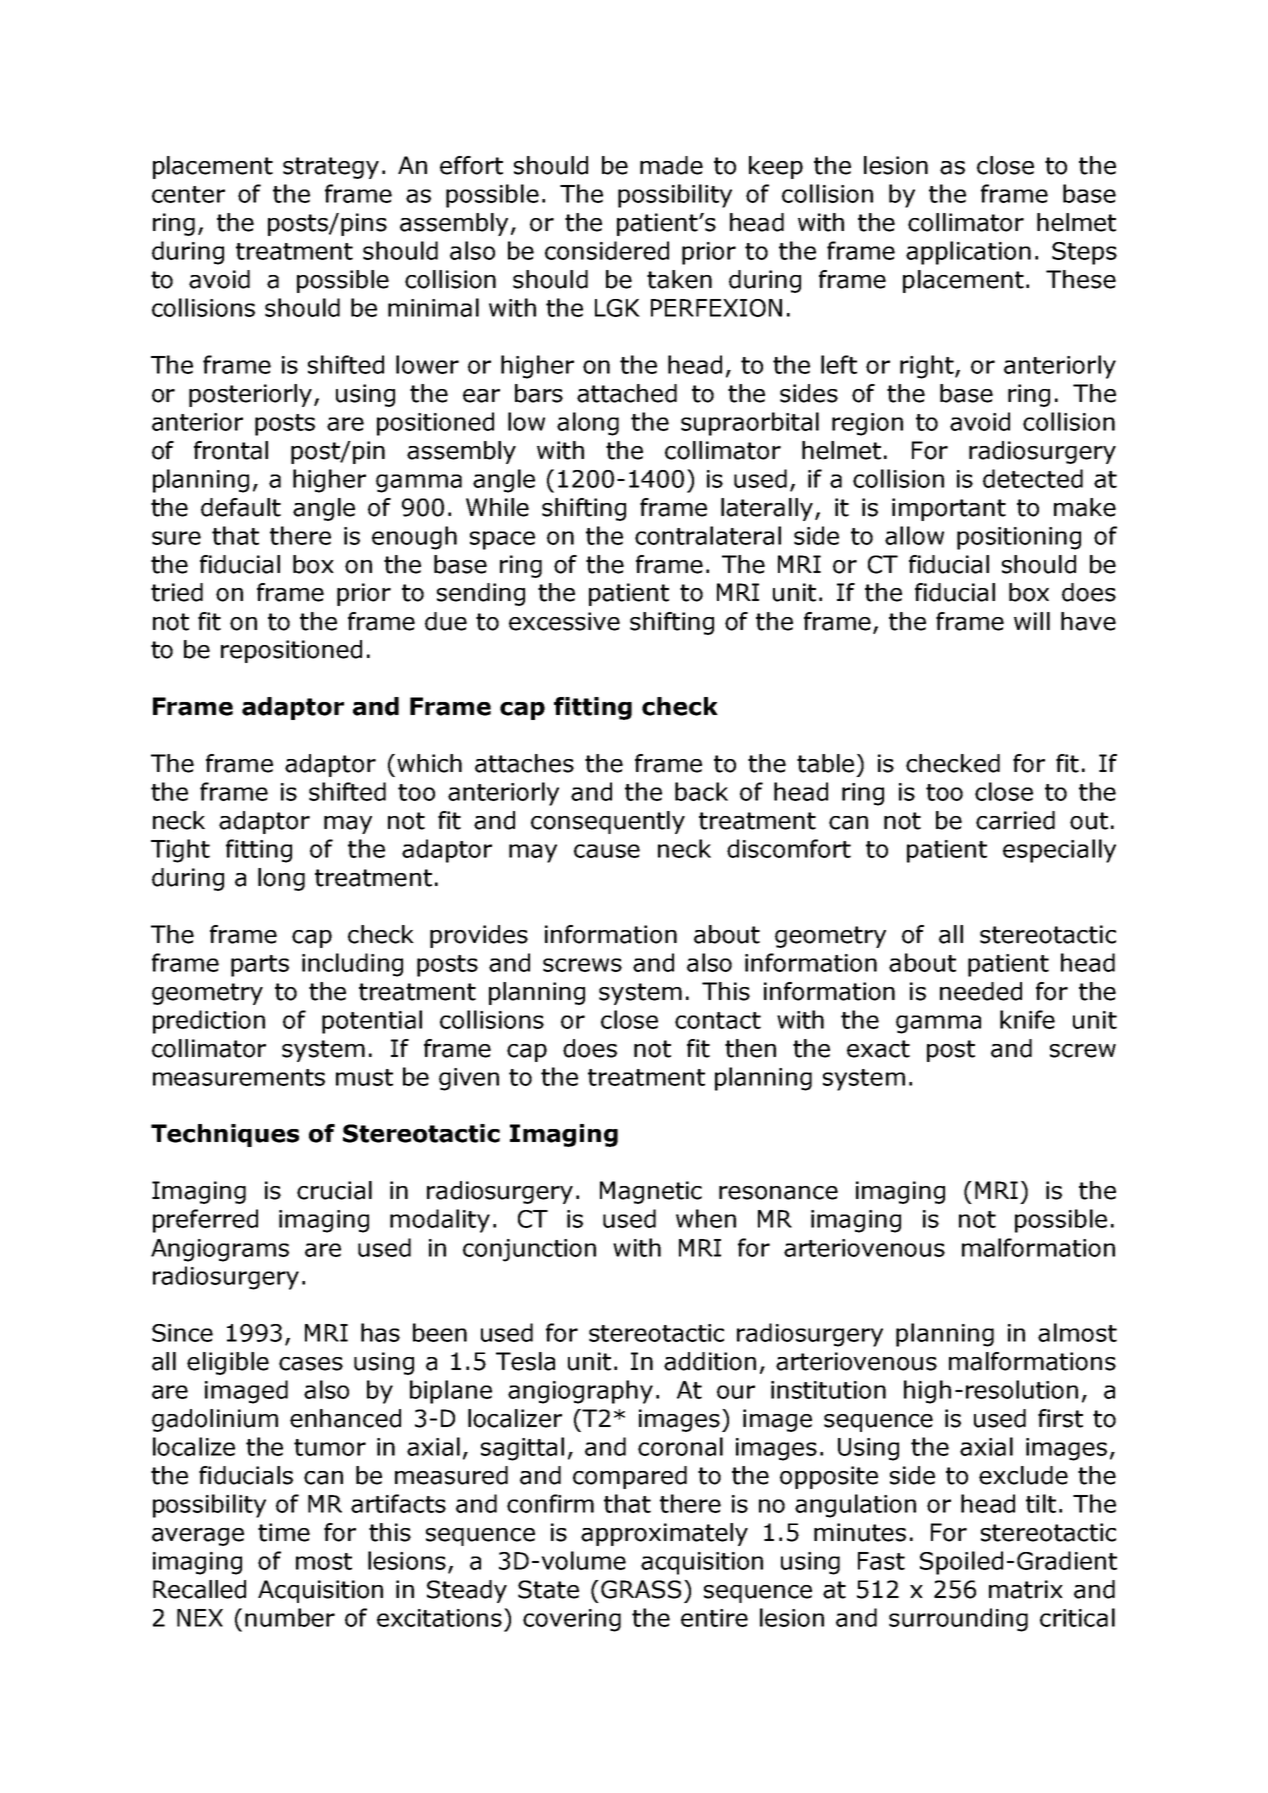 This screenshot has height=1793, width=1268. What do you see at coordinates (1026, 1589) in the screenshot?
I see `matrix` at bounding box center [1026, 1589].
